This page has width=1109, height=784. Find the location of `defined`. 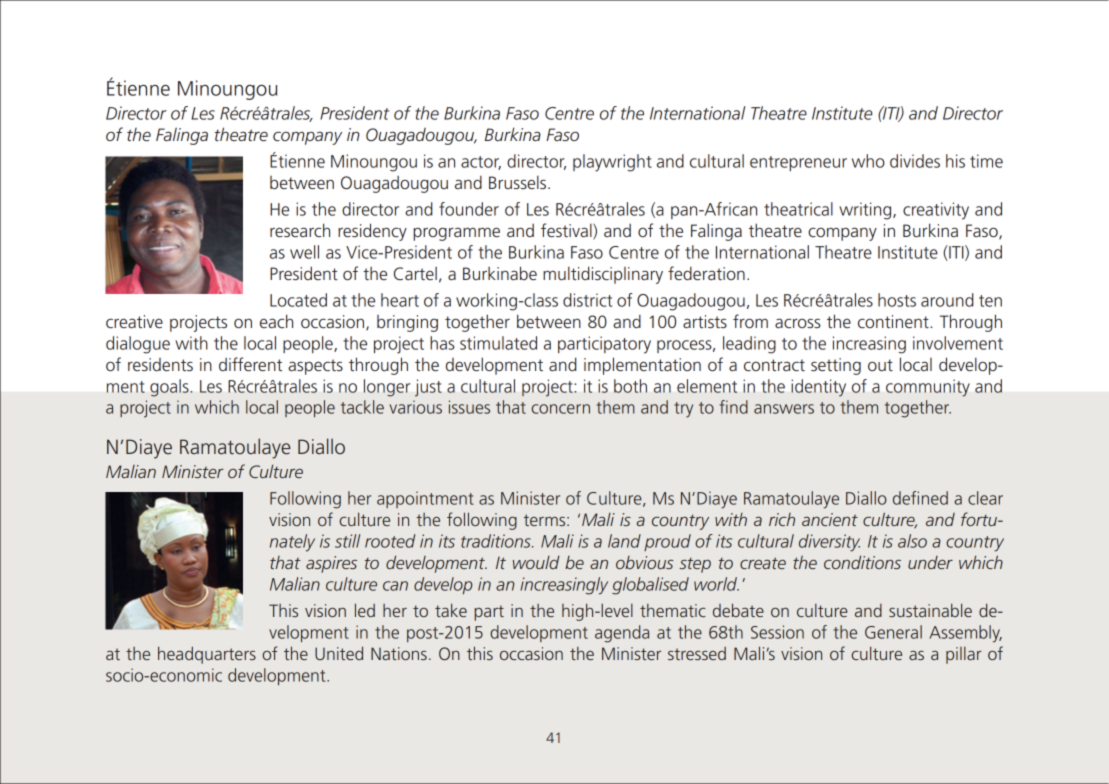

defined is located at coordinates (920, 498).
